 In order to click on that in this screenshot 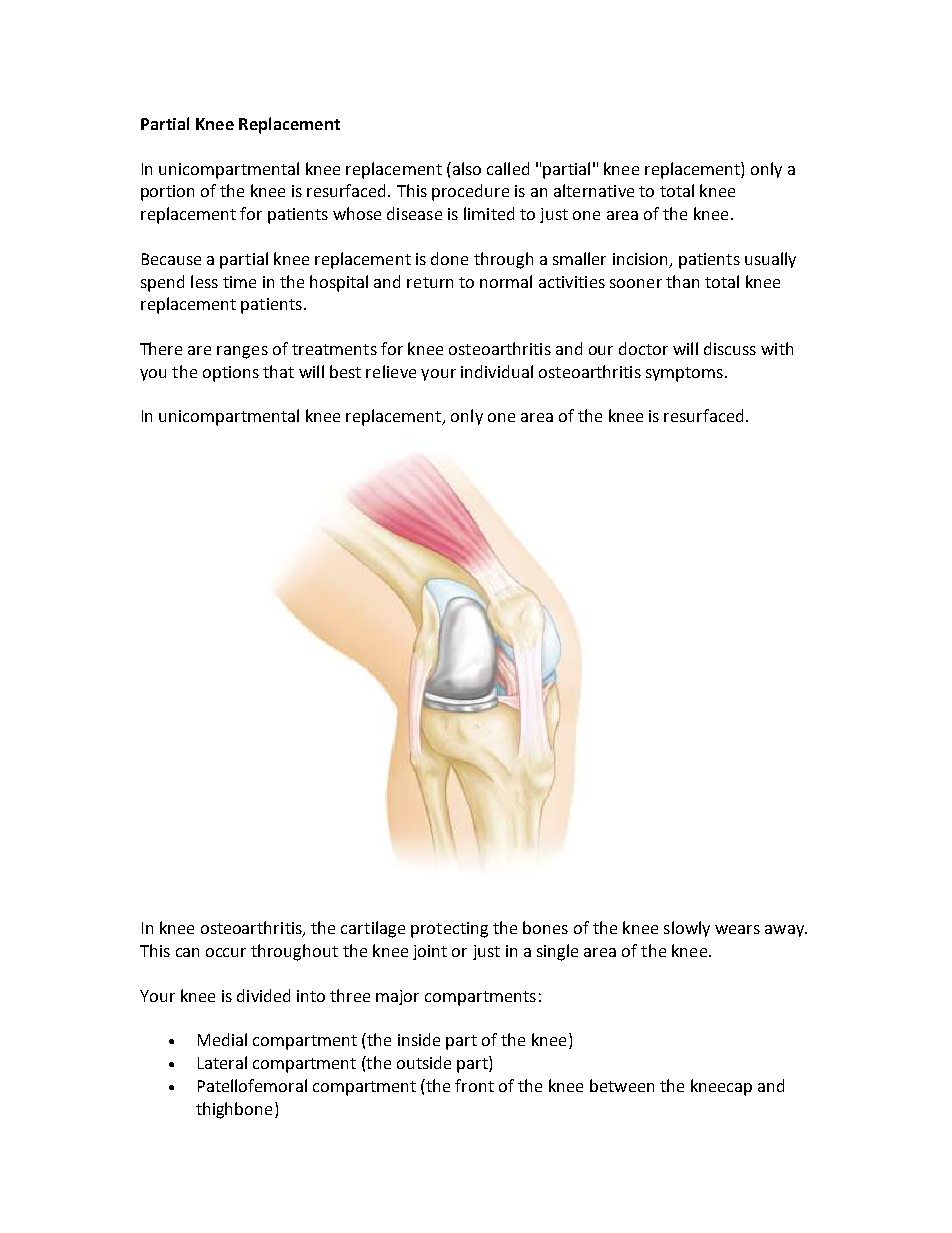, I will do `click(278, 371)`.
